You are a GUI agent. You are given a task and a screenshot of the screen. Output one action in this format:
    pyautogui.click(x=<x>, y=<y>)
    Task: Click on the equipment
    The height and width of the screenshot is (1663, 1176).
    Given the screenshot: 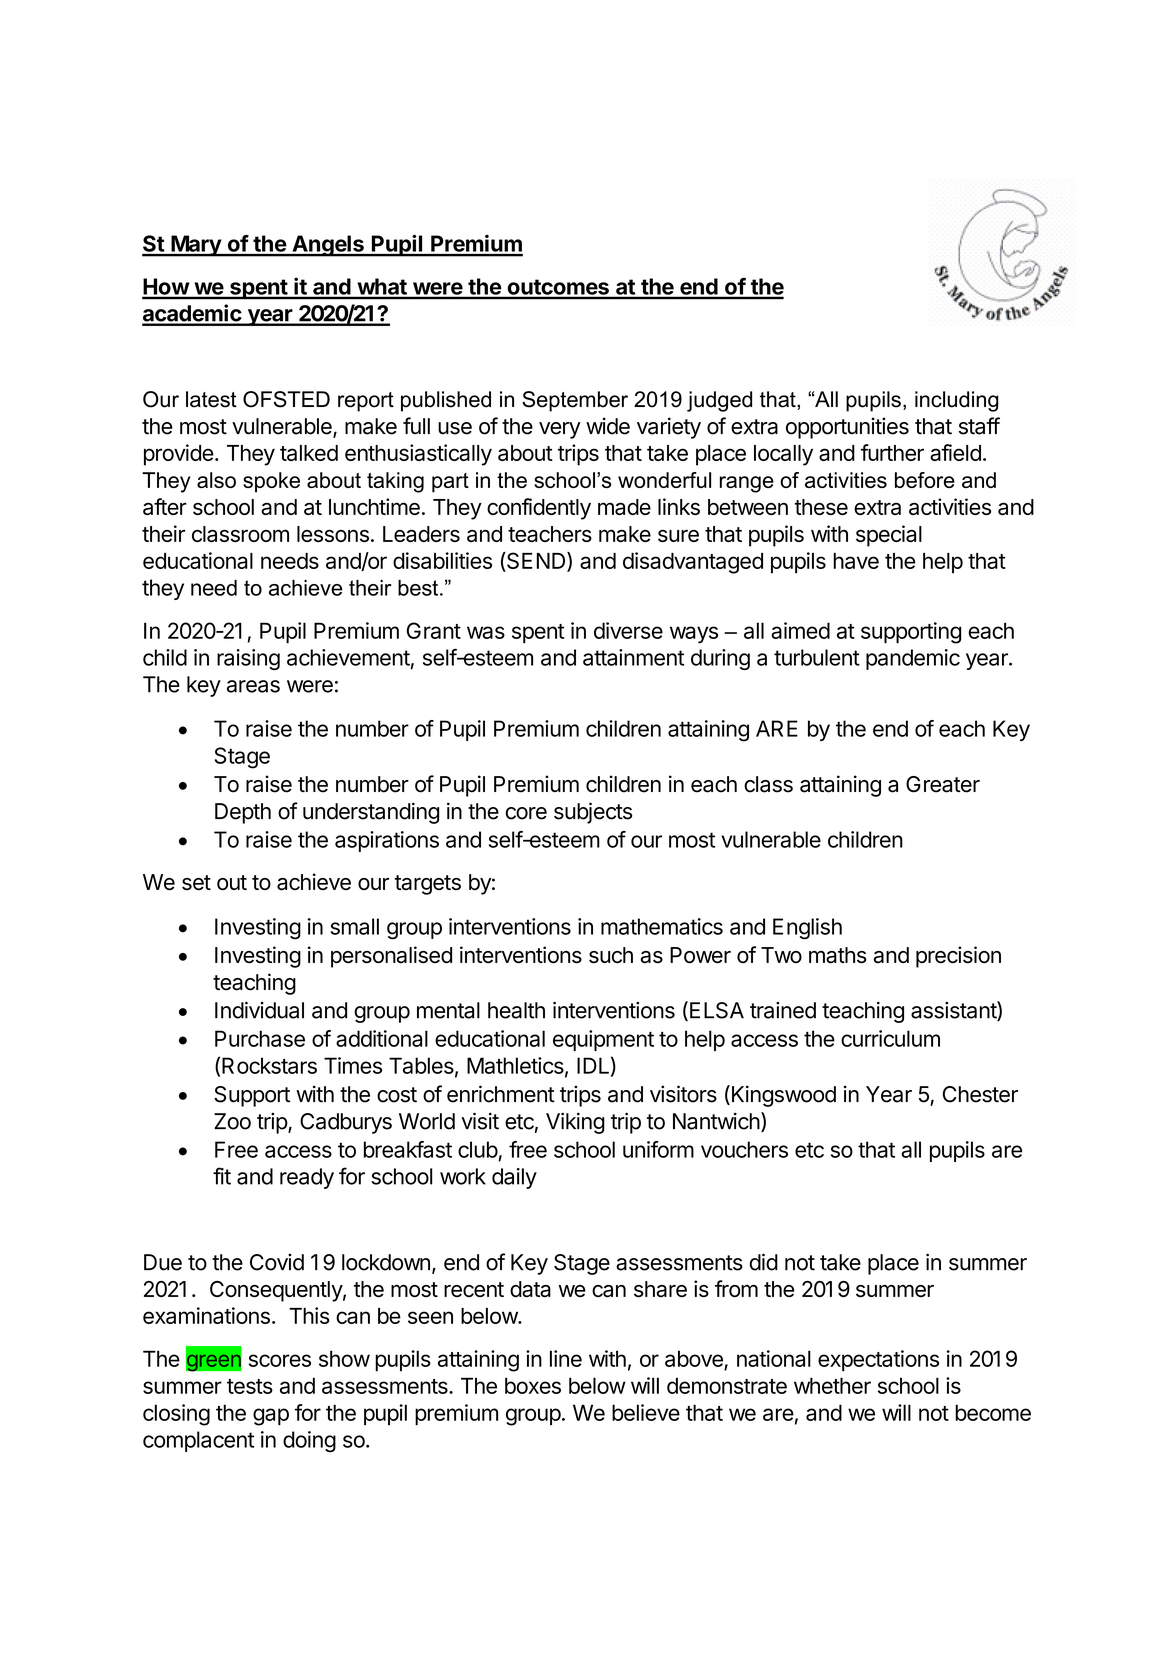 What is the action you would take?
    pyautogui.click(x=603, y=1040)
